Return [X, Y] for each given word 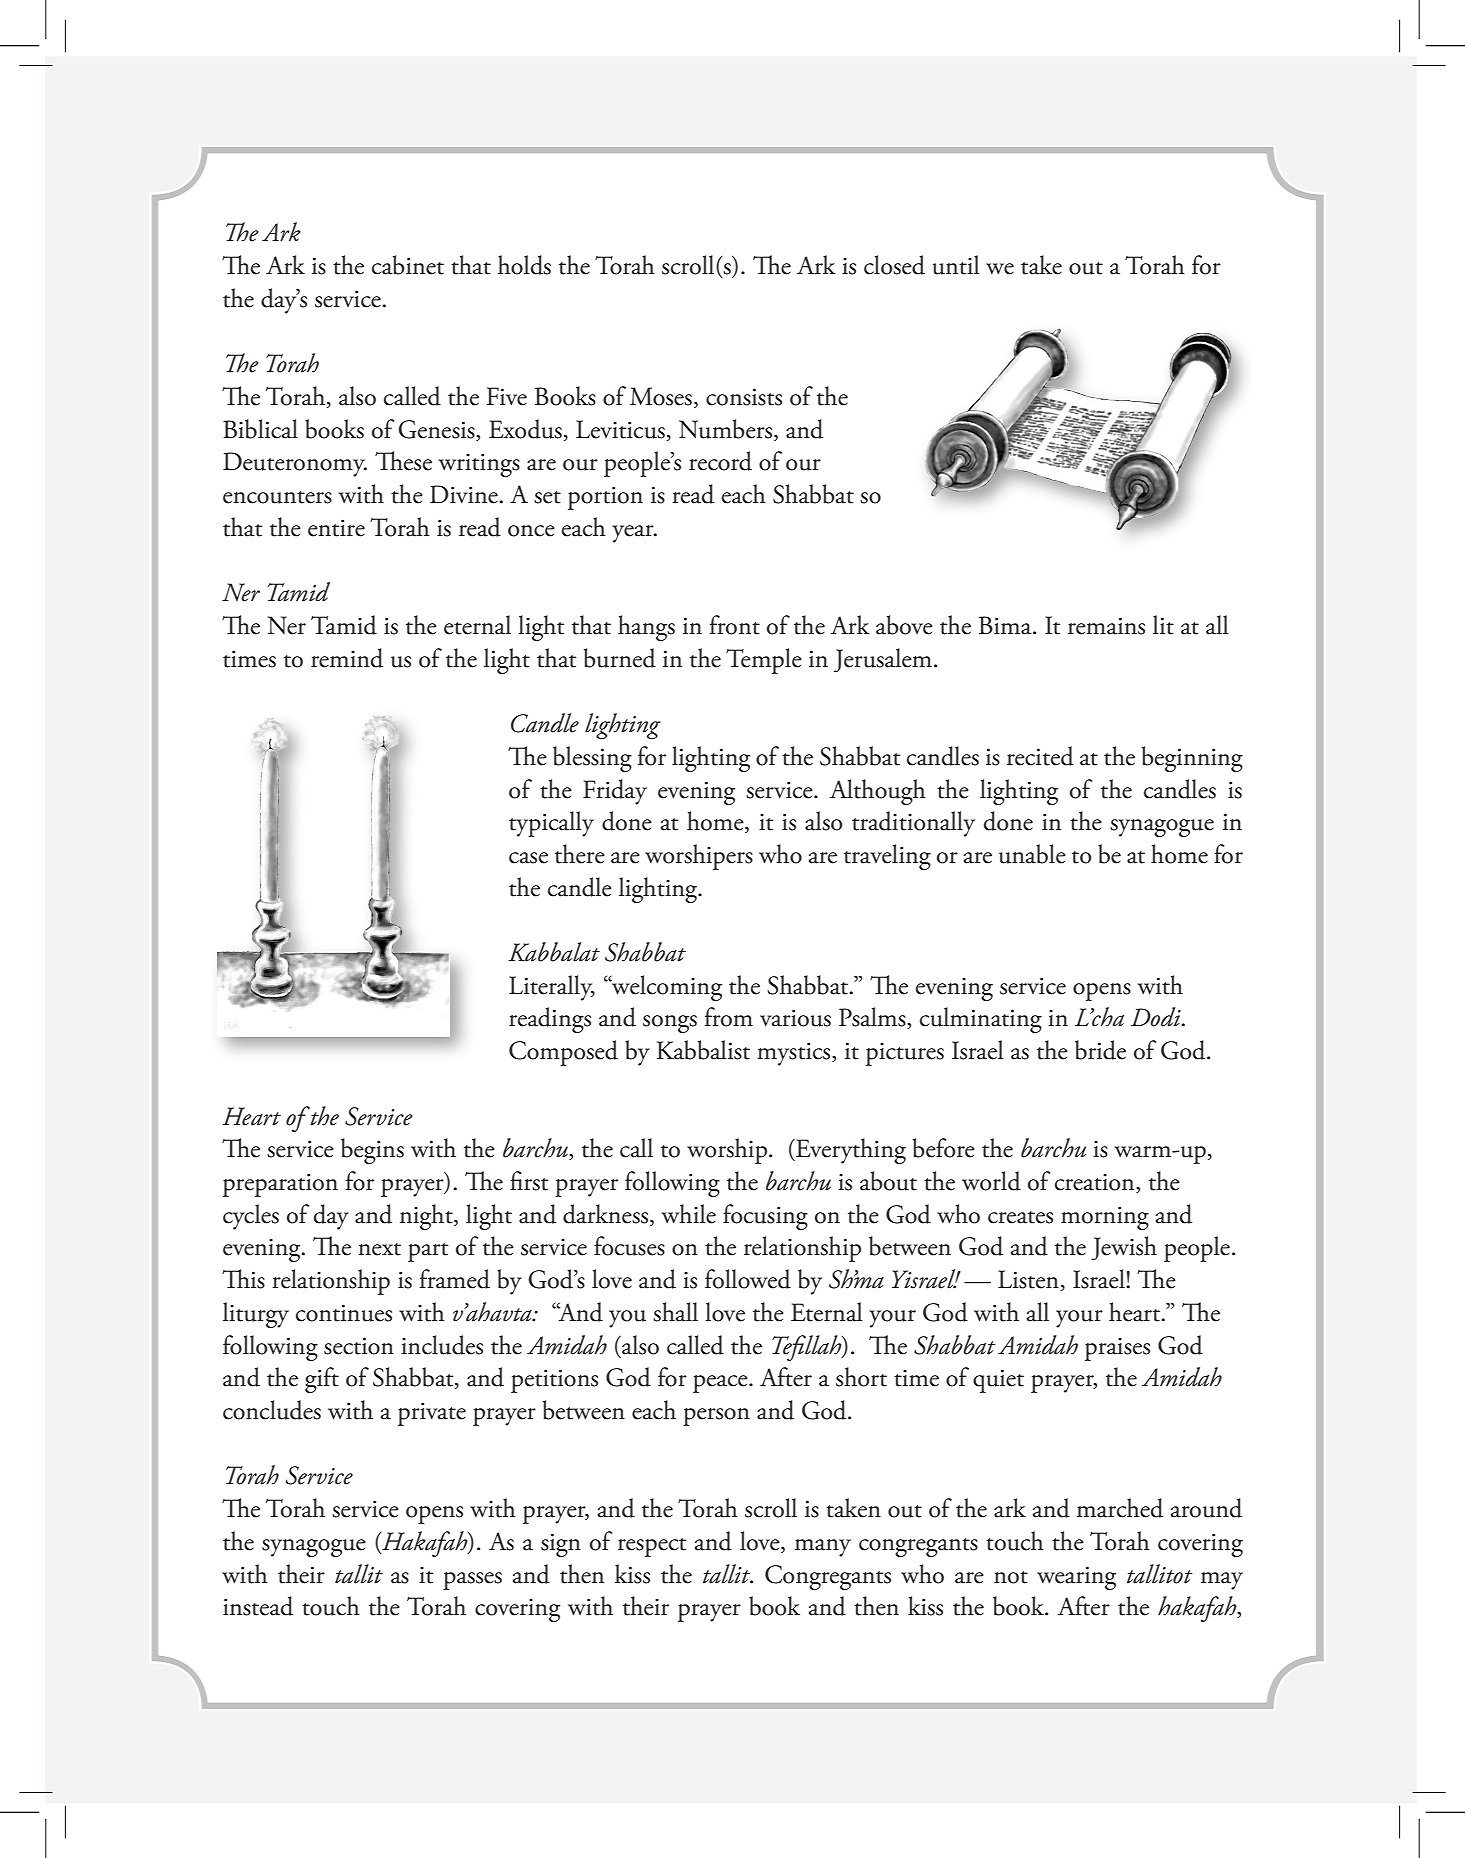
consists [744, 397]
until [956, 265]
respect [652, 1547]
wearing [1076, 1578]
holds [524, 265]
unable [1032, 854]
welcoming [666, 988]
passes [472, 1581]
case [528, 858]
